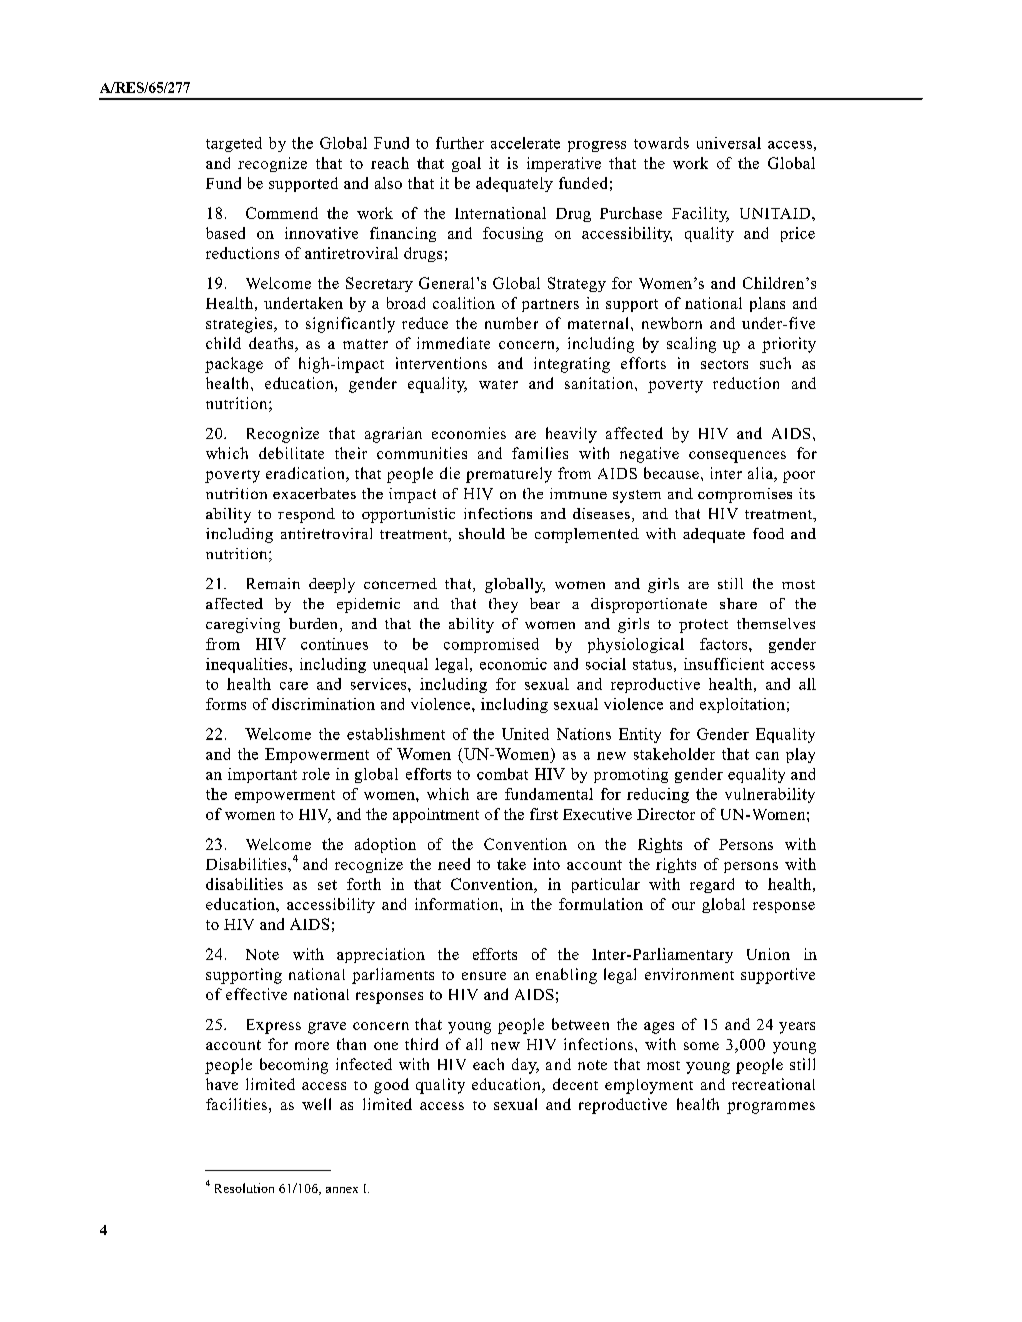 The image size is (1022, 1322). I want to click on accelerate, so click(525, 143).
